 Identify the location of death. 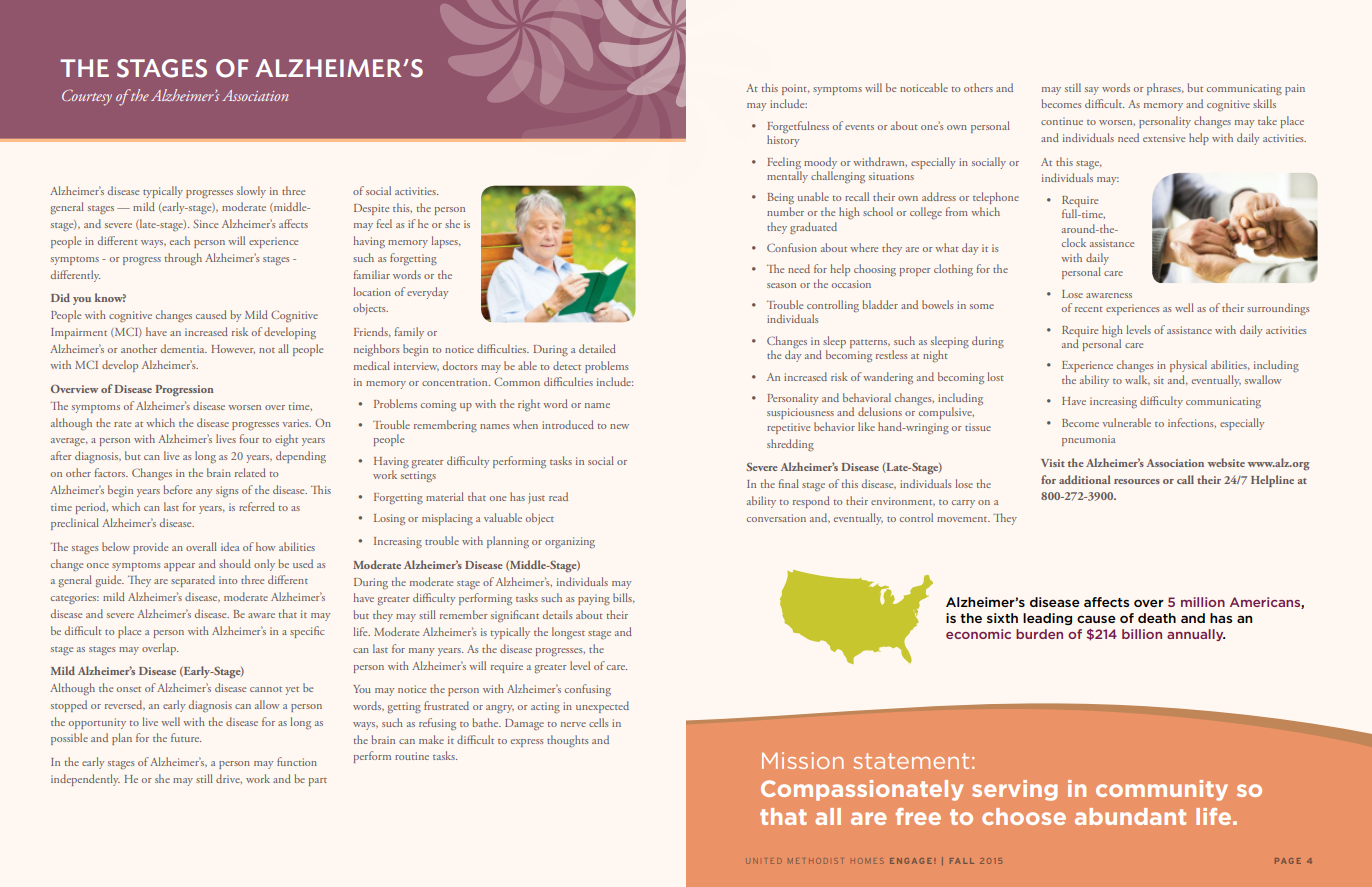
(1157, 618).
